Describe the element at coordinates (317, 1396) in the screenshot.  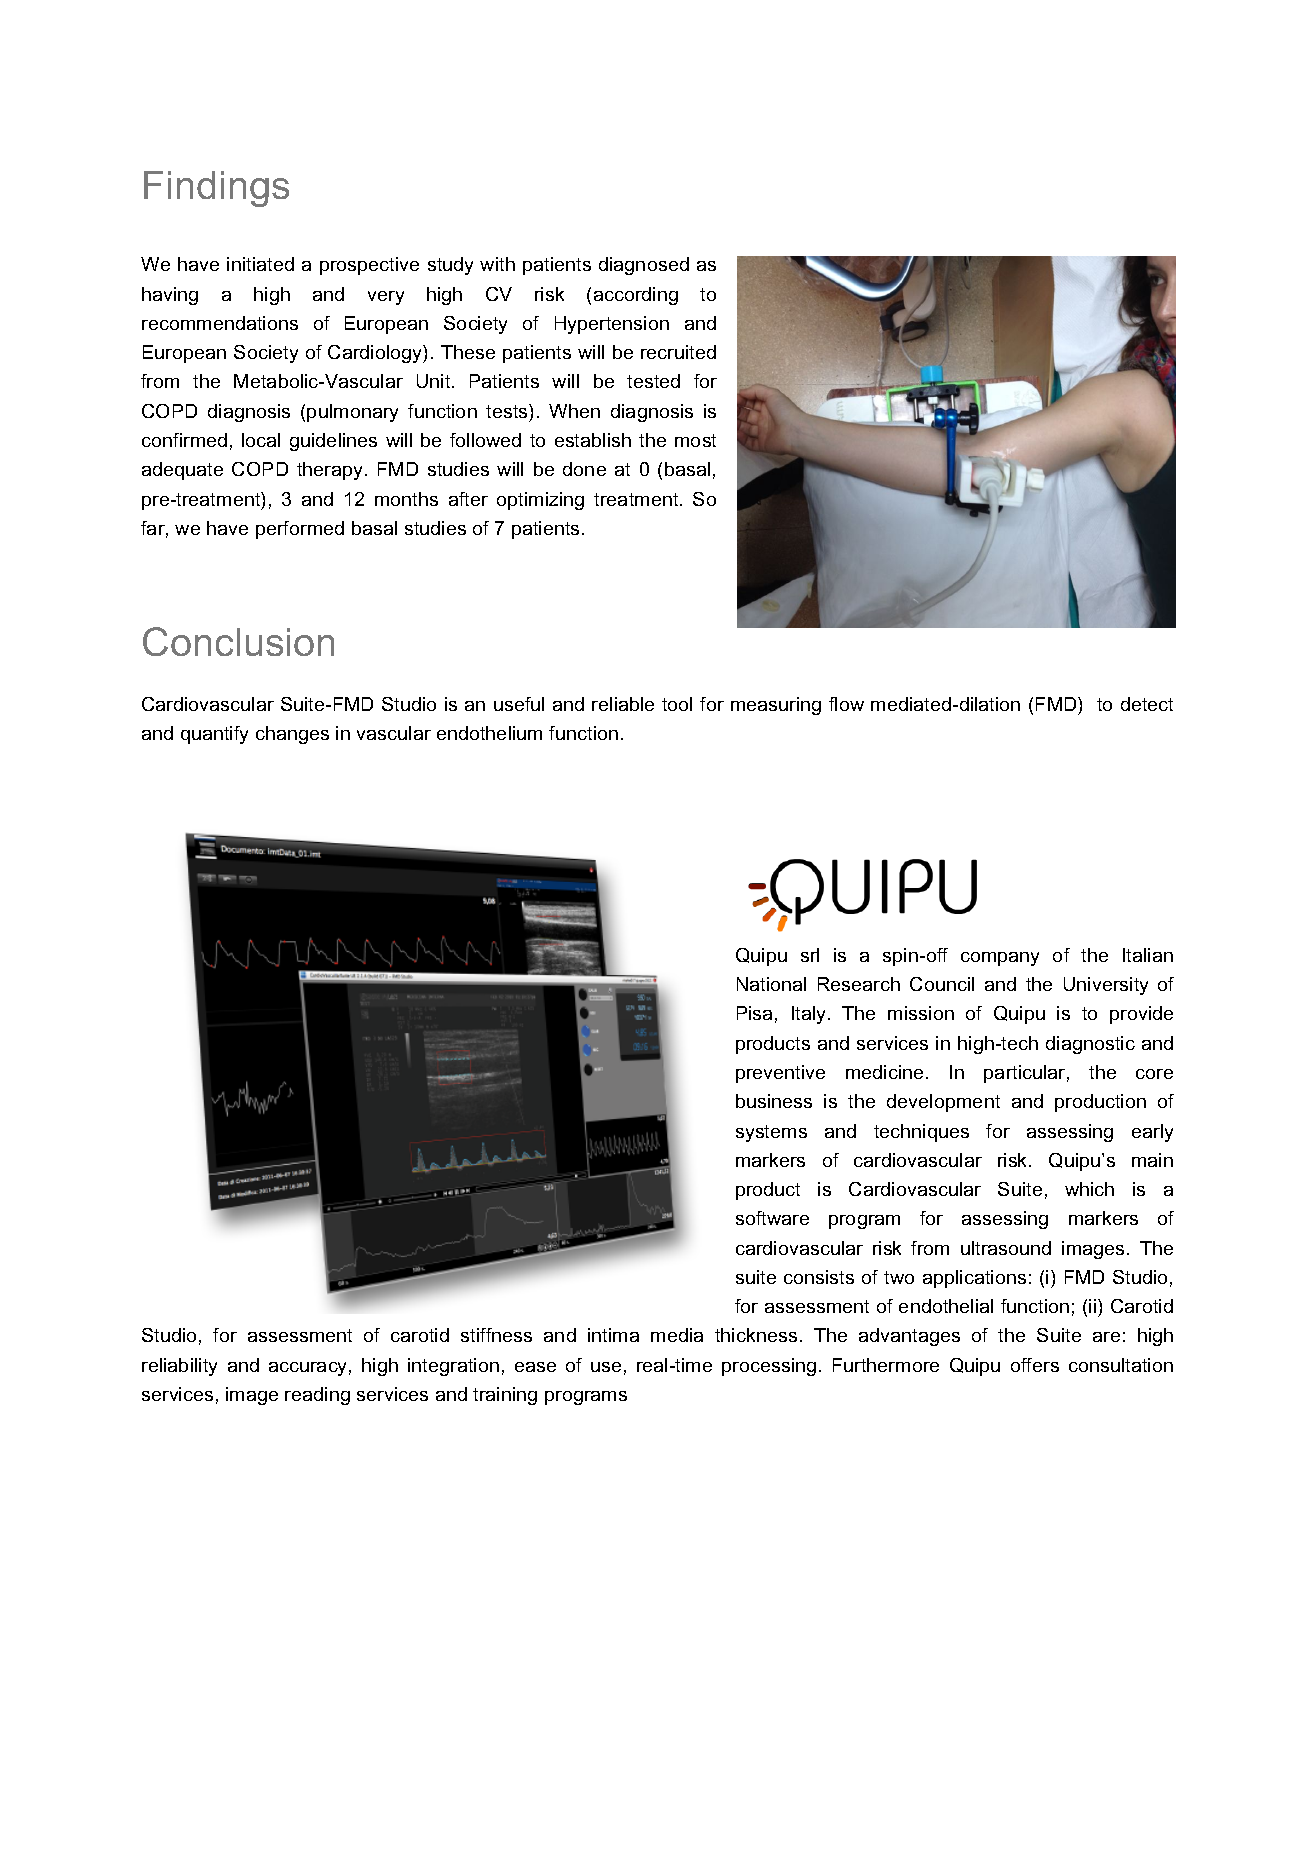
I see `reading` at that location.
